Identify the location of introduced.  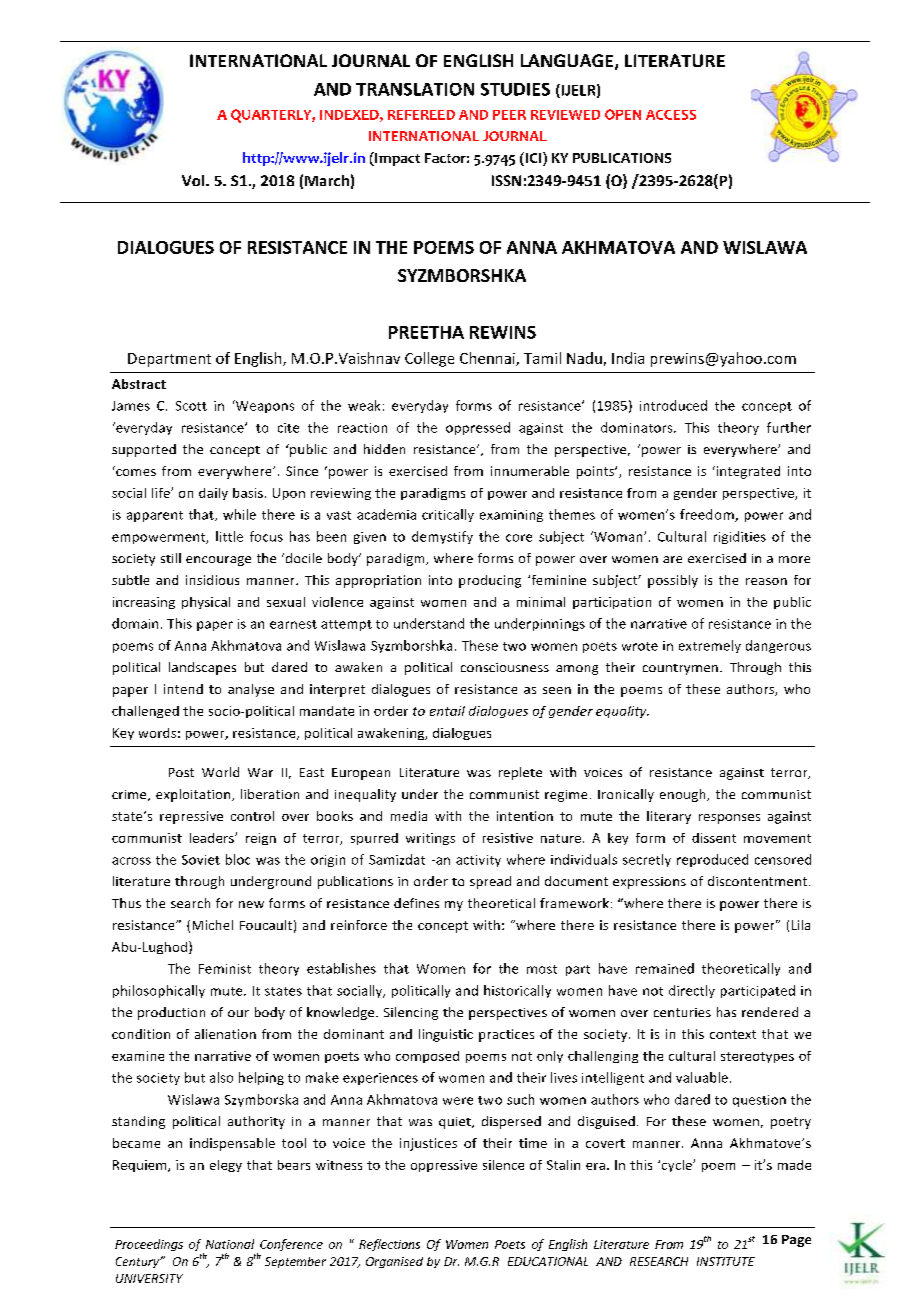
(673, 405).
